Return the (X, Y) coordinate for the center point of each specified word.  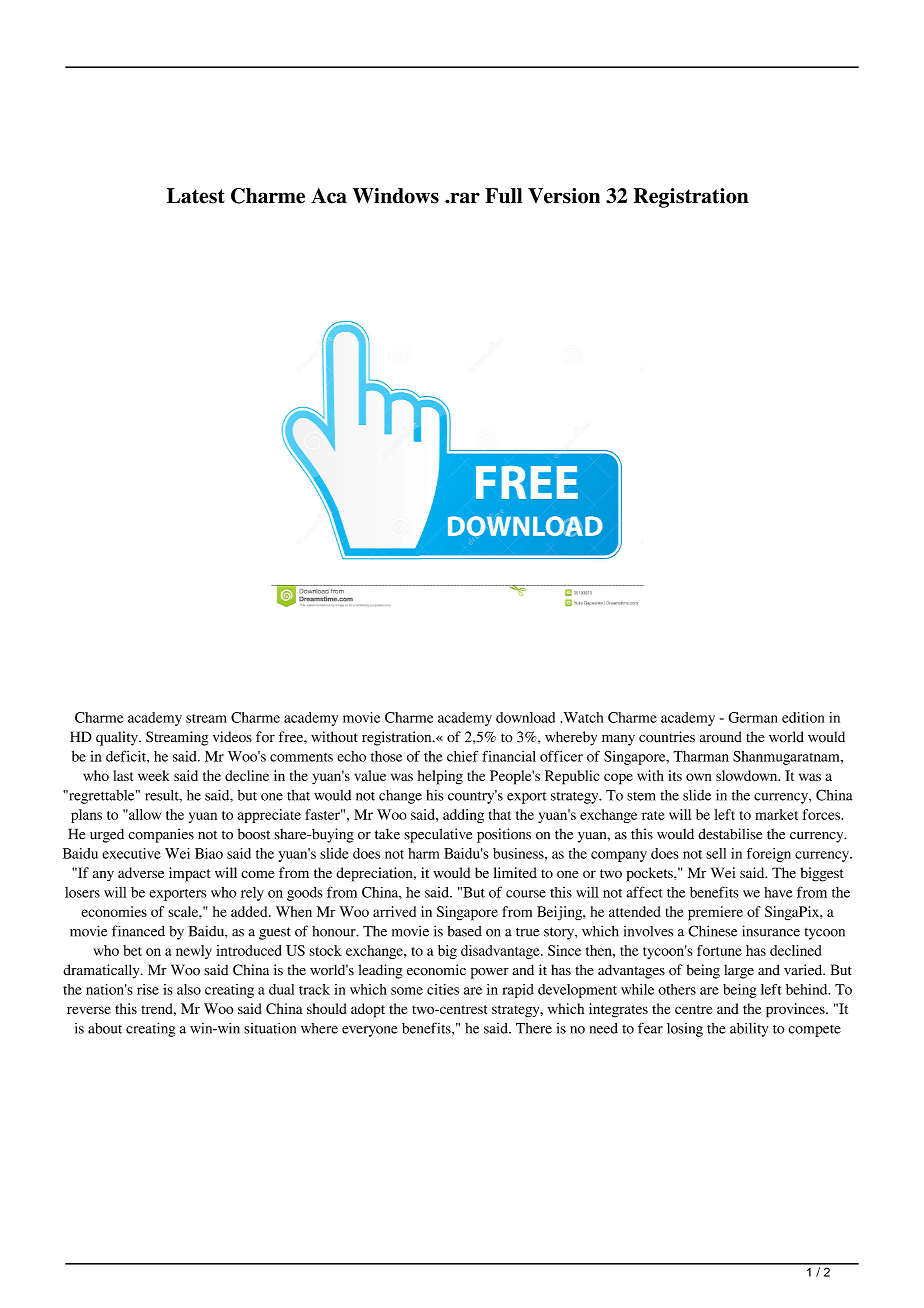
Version (564, 196)
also (189, 989)
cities (443, 989)
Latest (196, 196)
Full (503, 196)
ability (749, 1030)
